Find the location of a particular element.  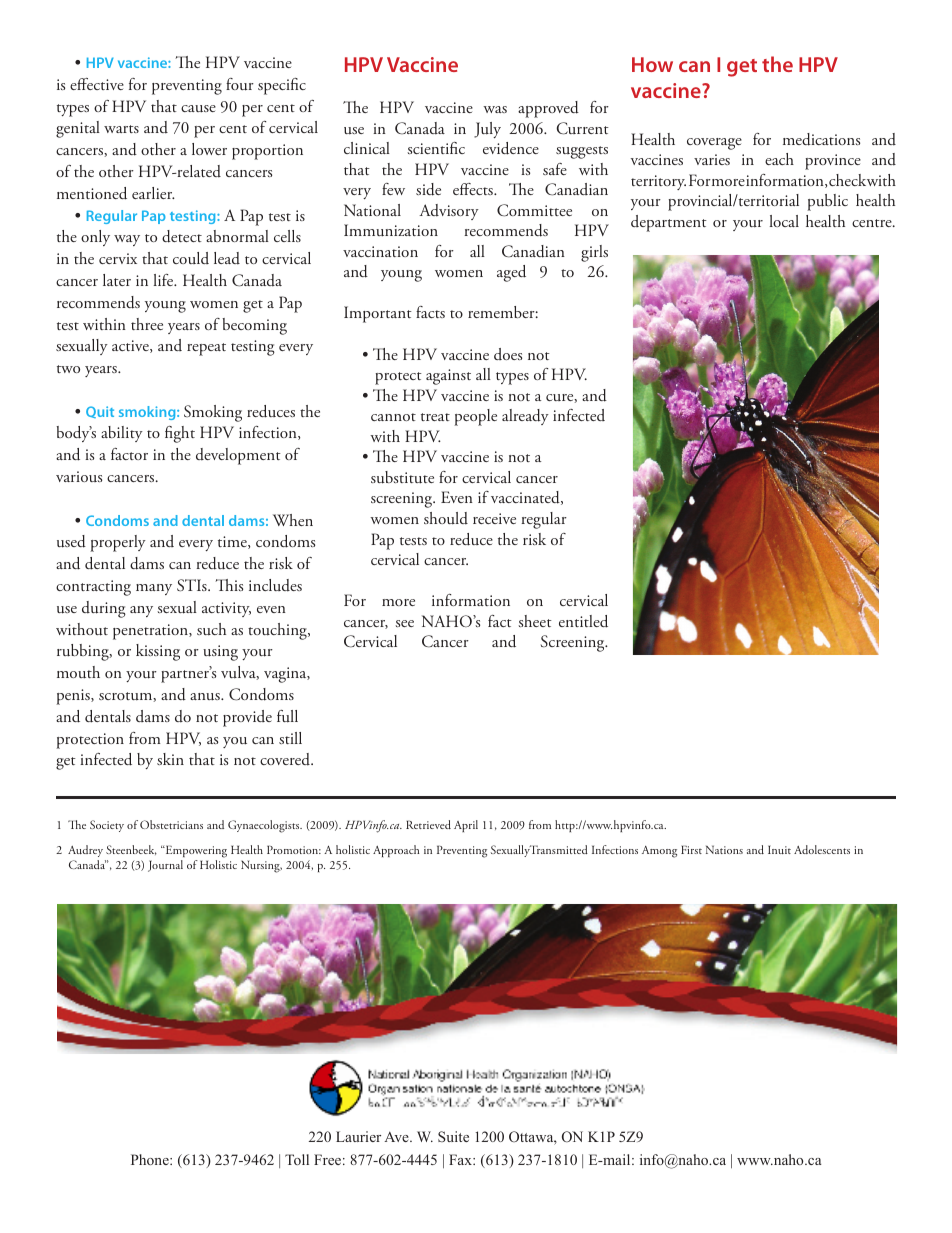

Fax is located at coordinates (461, 1159).
